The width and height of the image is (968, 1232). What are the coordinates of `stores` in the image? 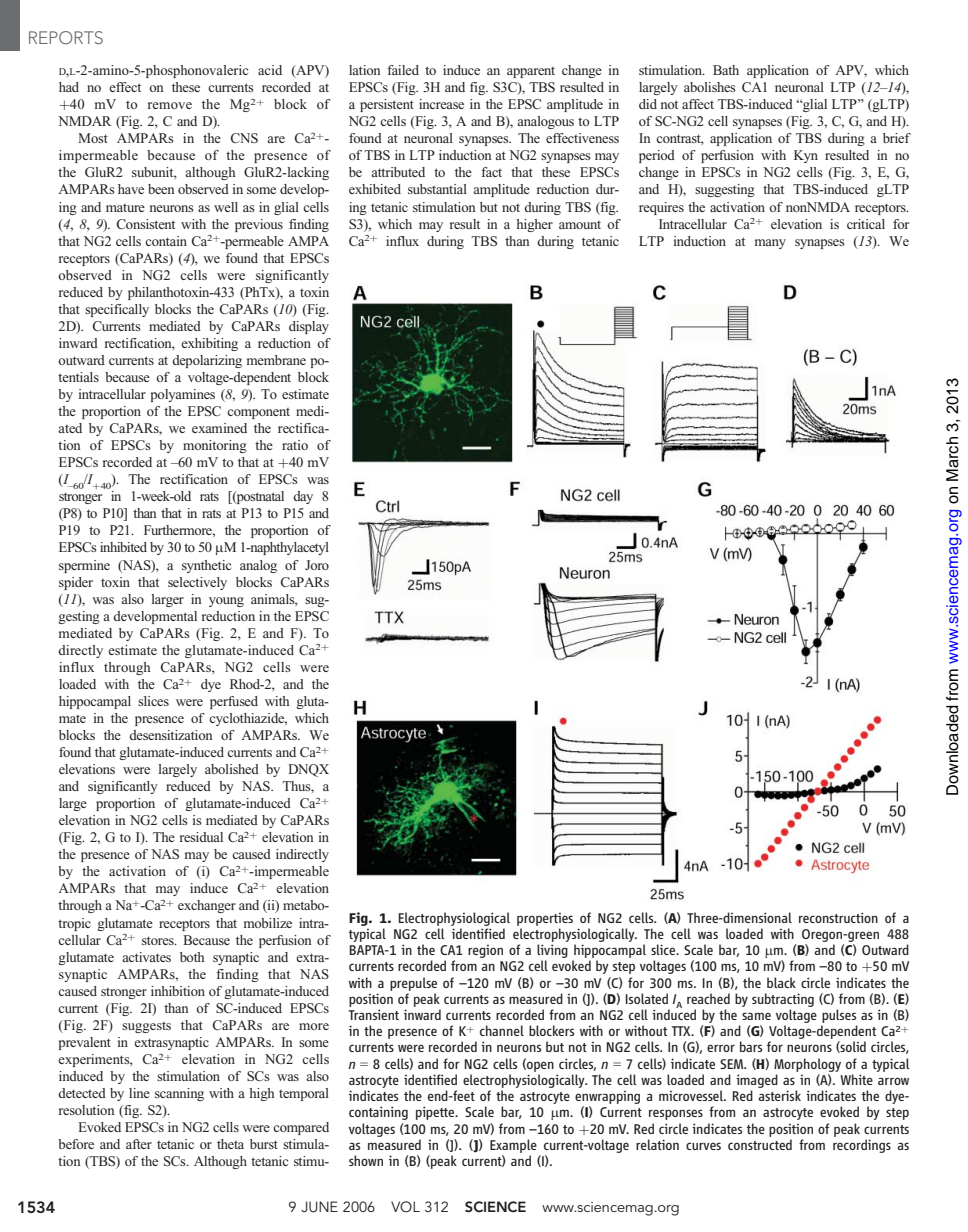 It's located at (159, 940).
